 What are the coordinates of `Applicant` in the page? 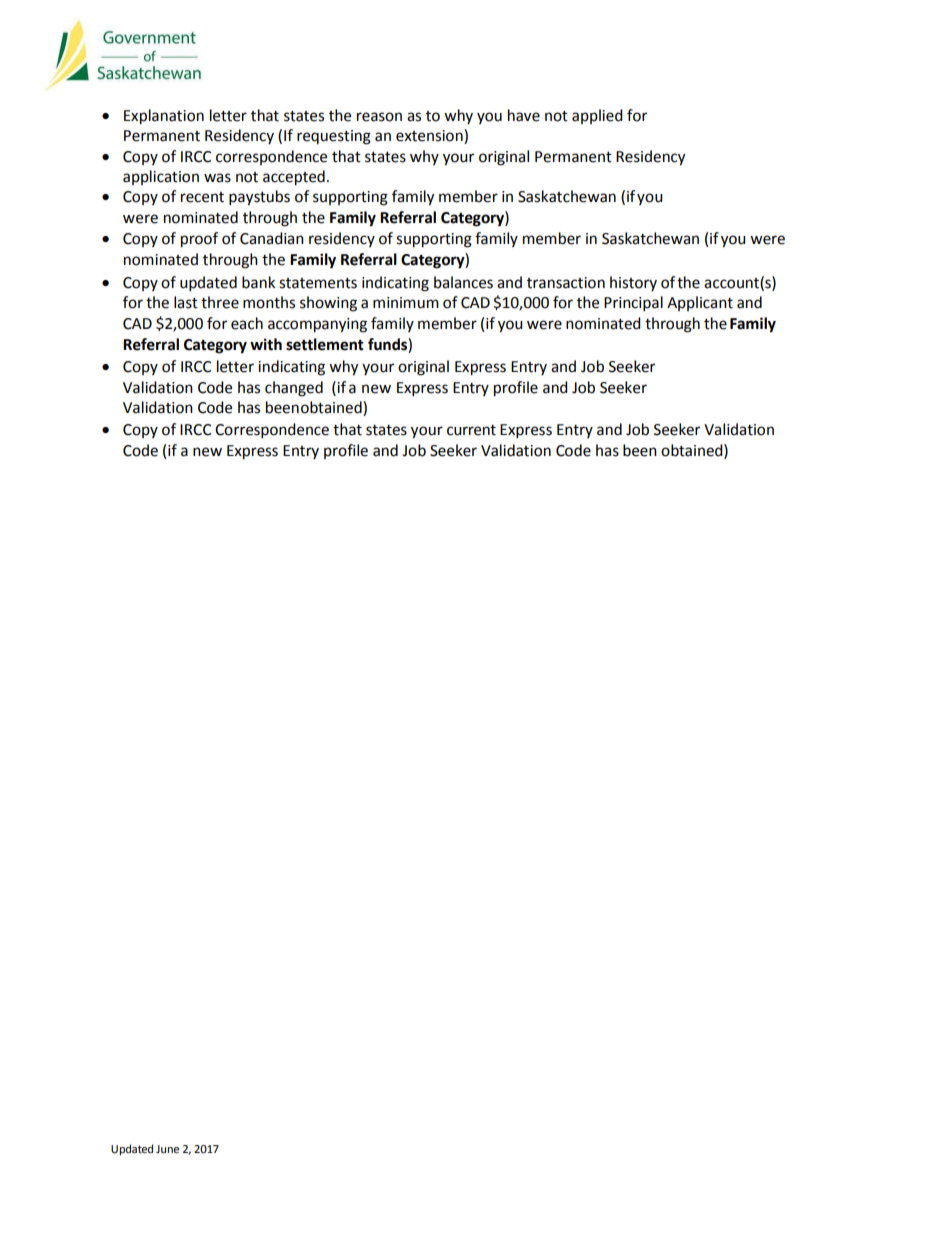 It's located at (700, 303).
